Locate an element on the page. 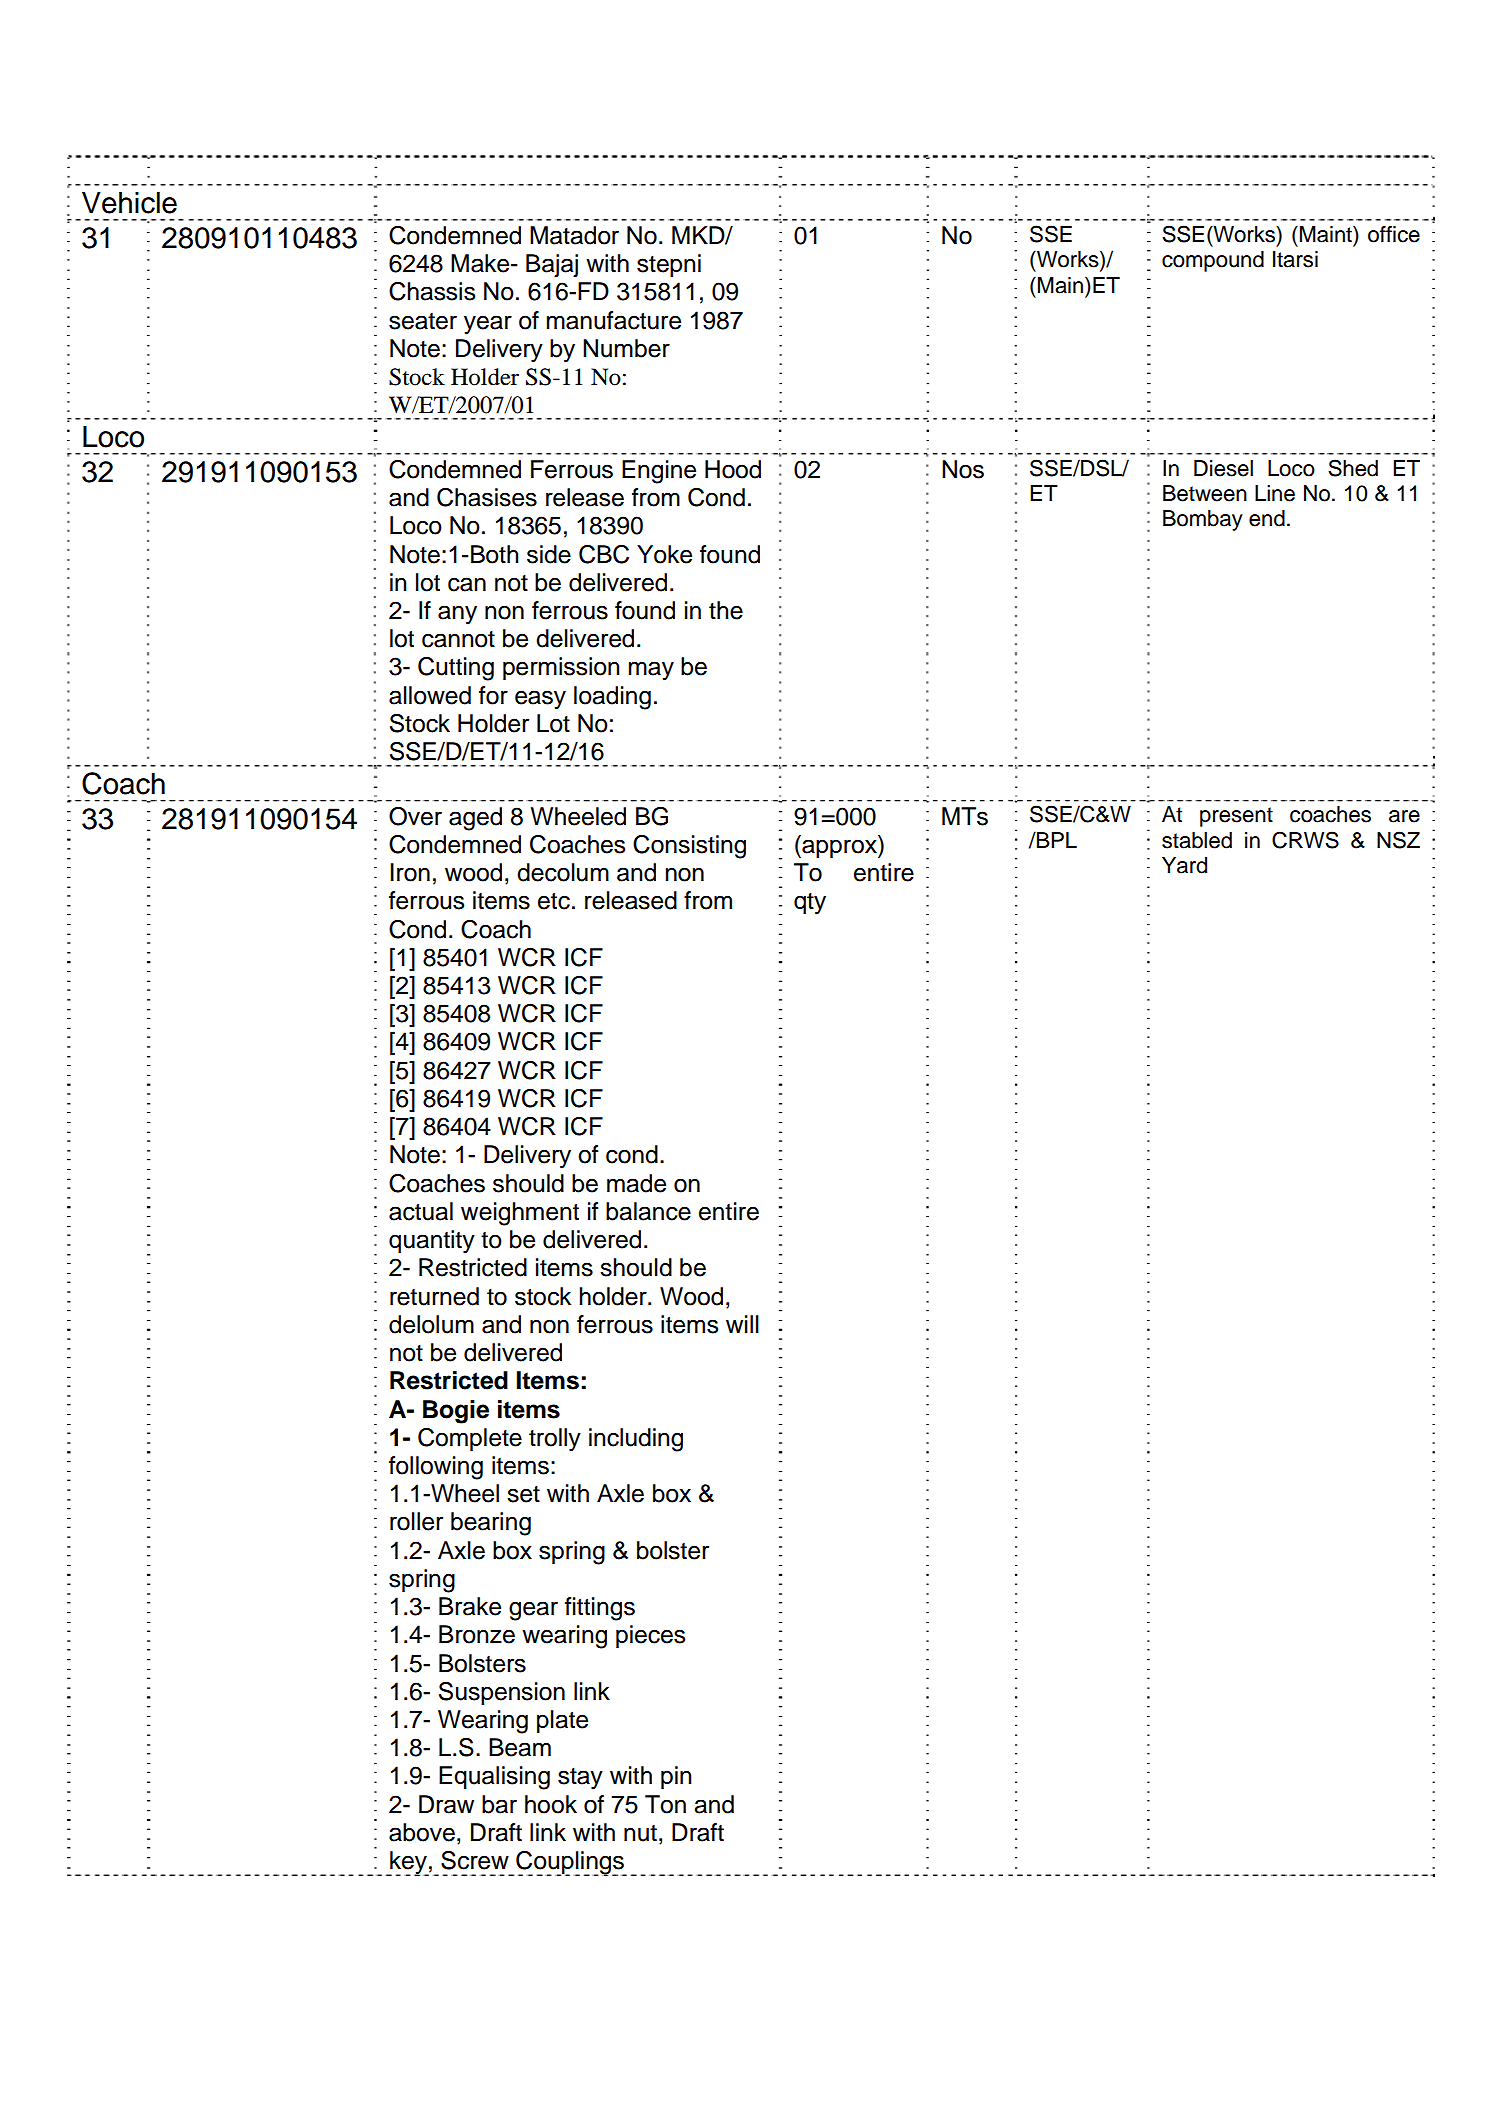 This page has width=1502, height=2121. Iron is located at coordinates (410, 872).
